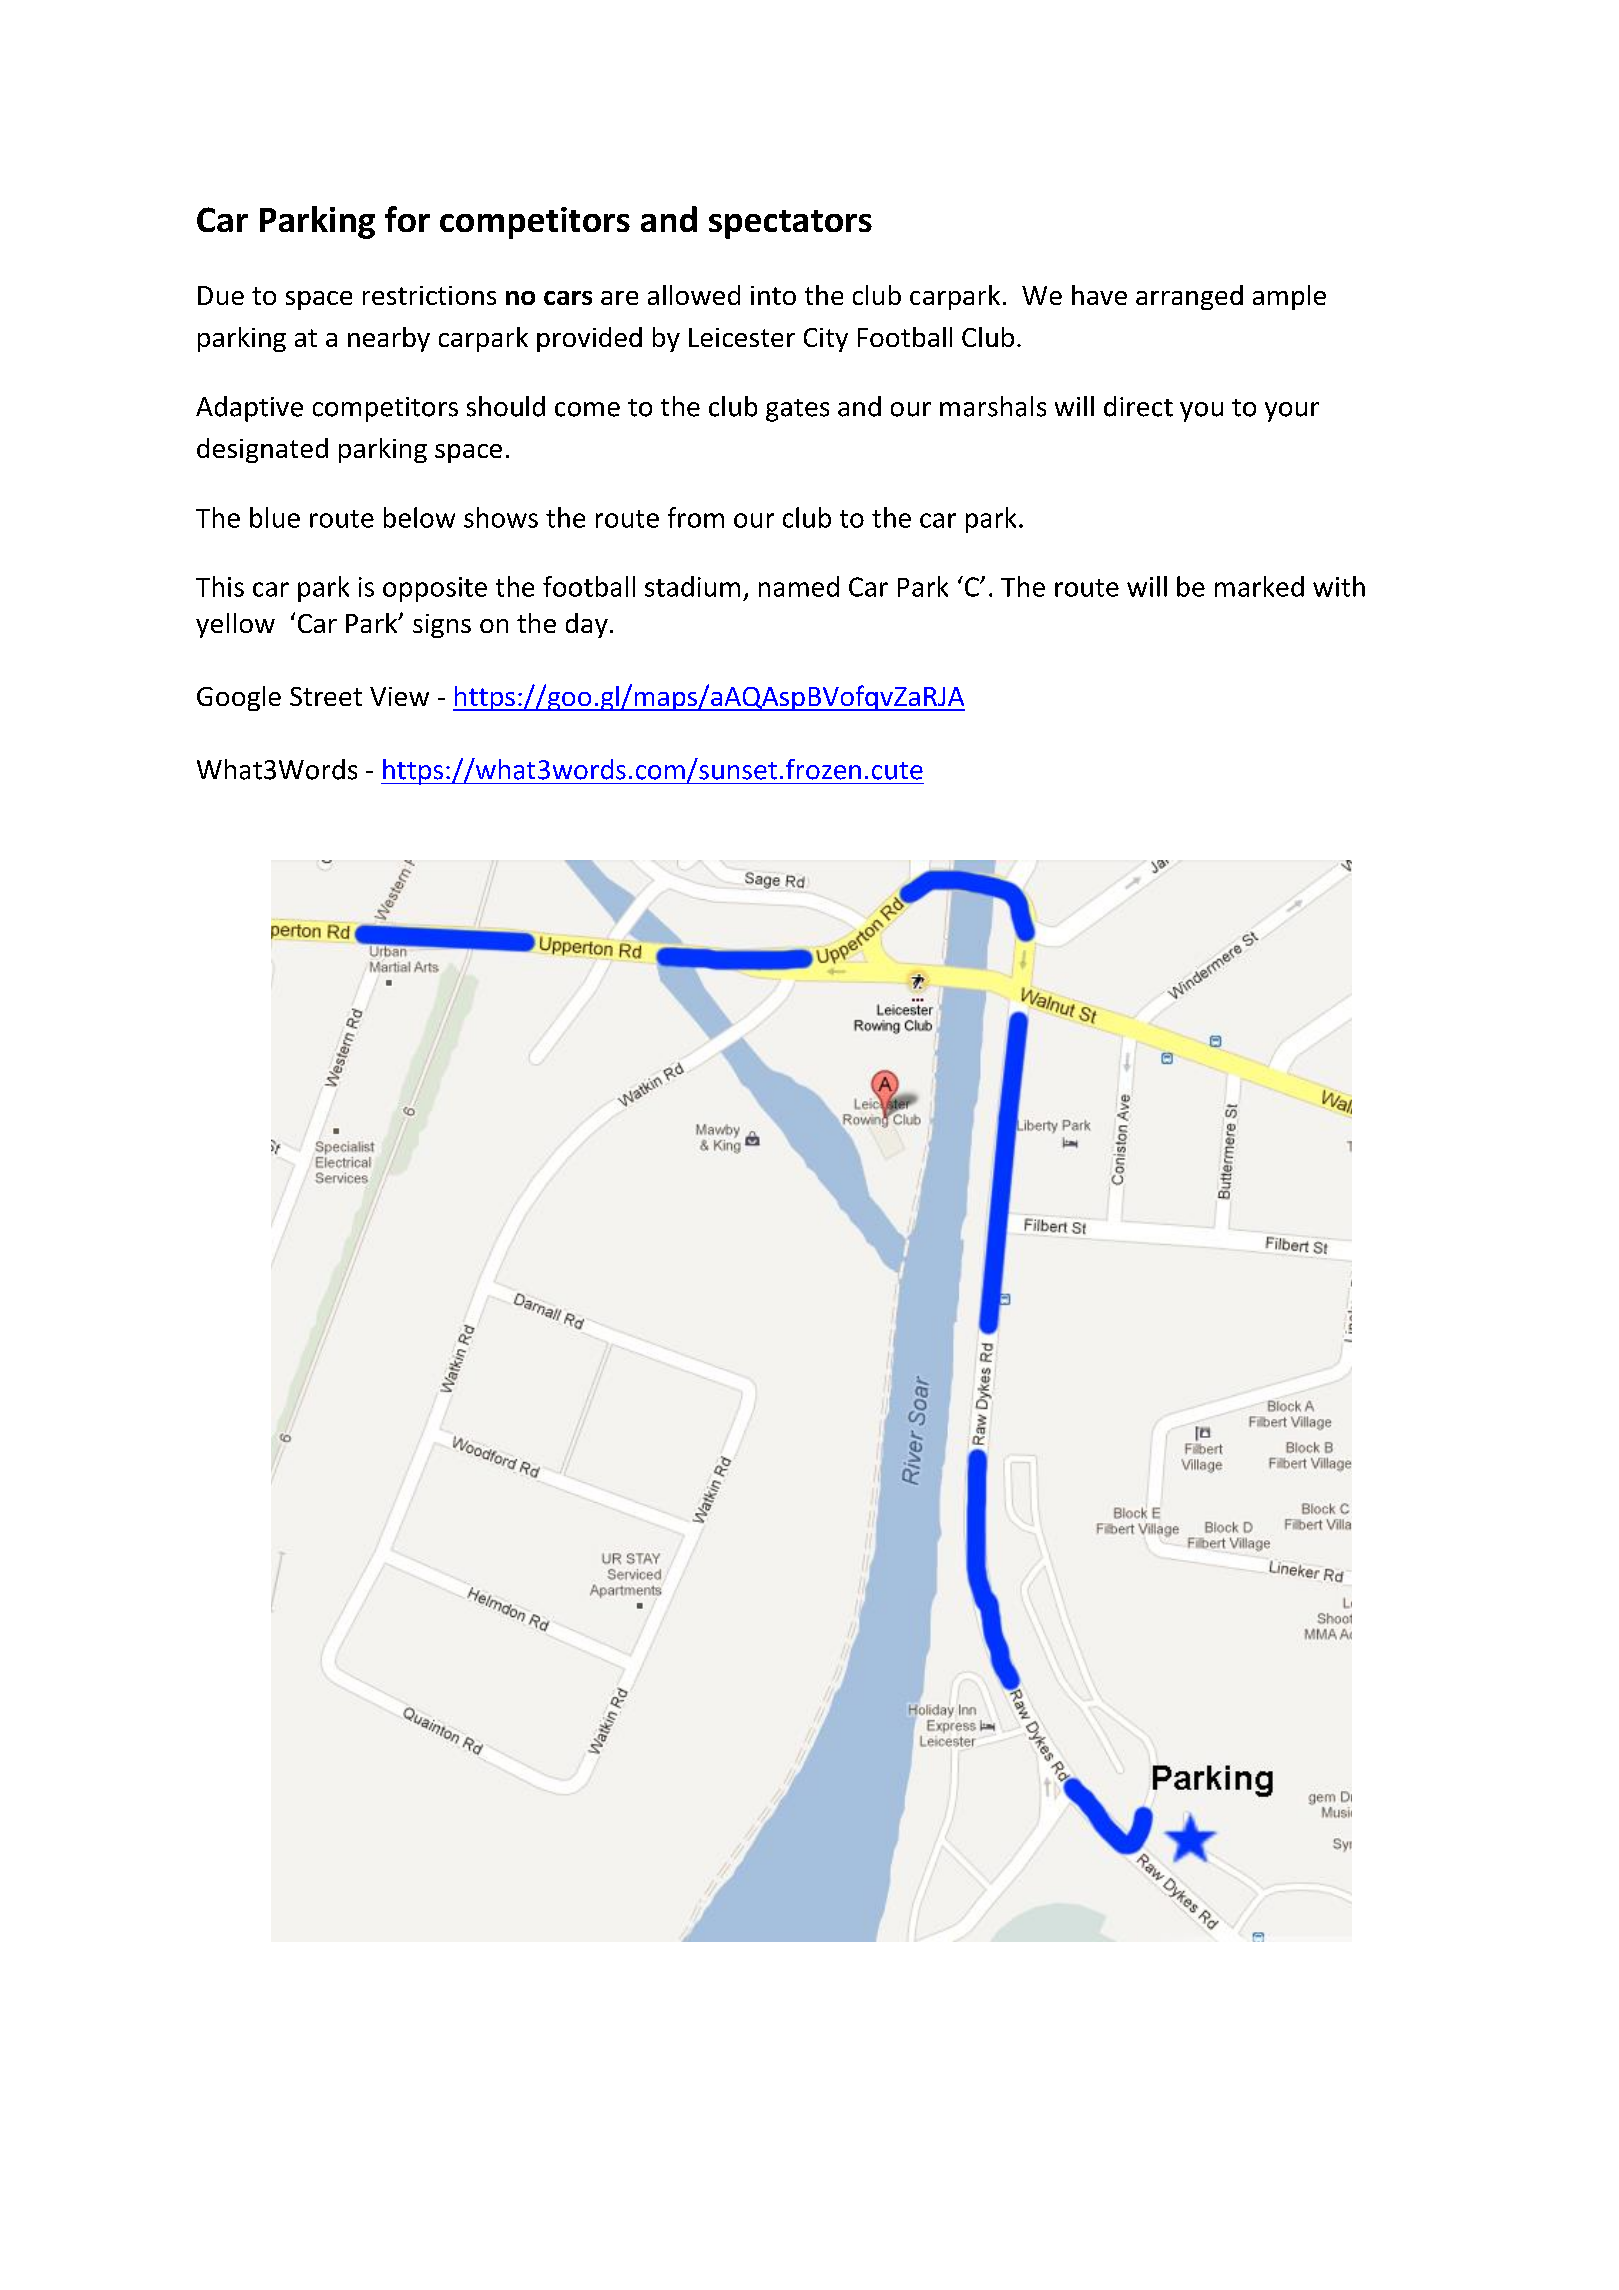 The image size is (1619, 2290). I want to click on gates, so click(797, 410).
